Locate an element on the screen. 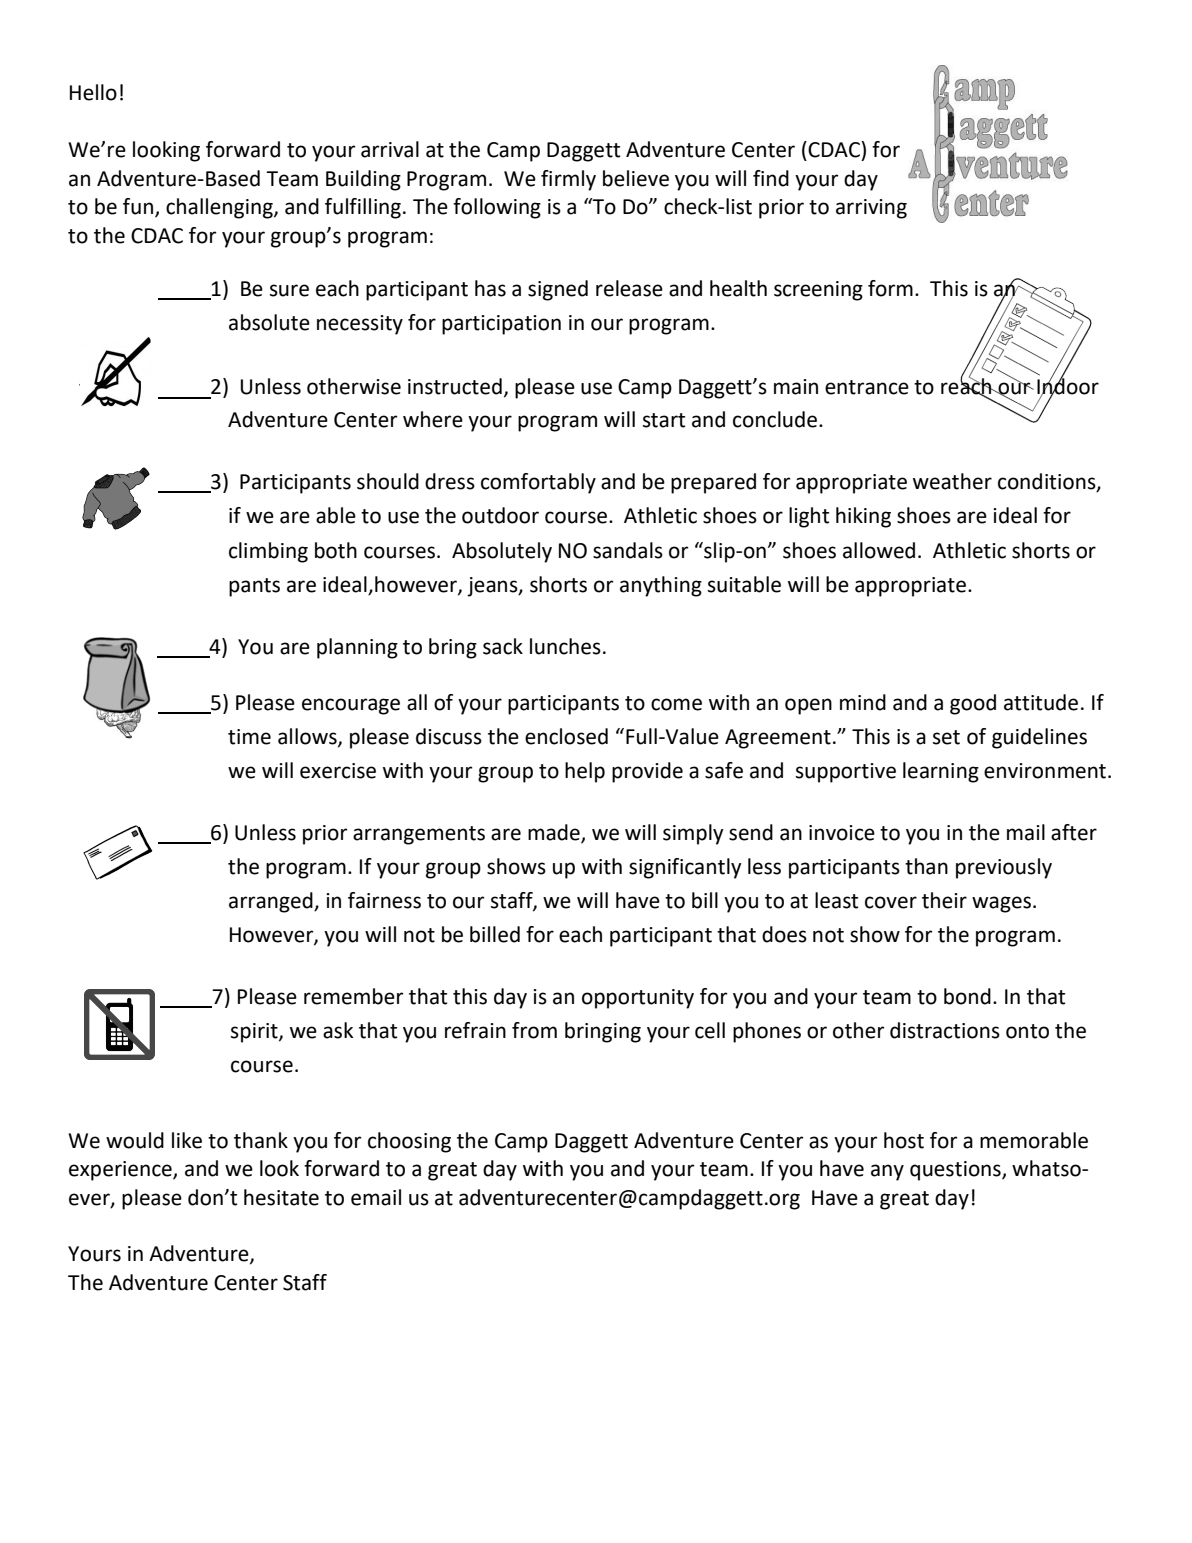  arriving is located at coordinates (871, 209).
